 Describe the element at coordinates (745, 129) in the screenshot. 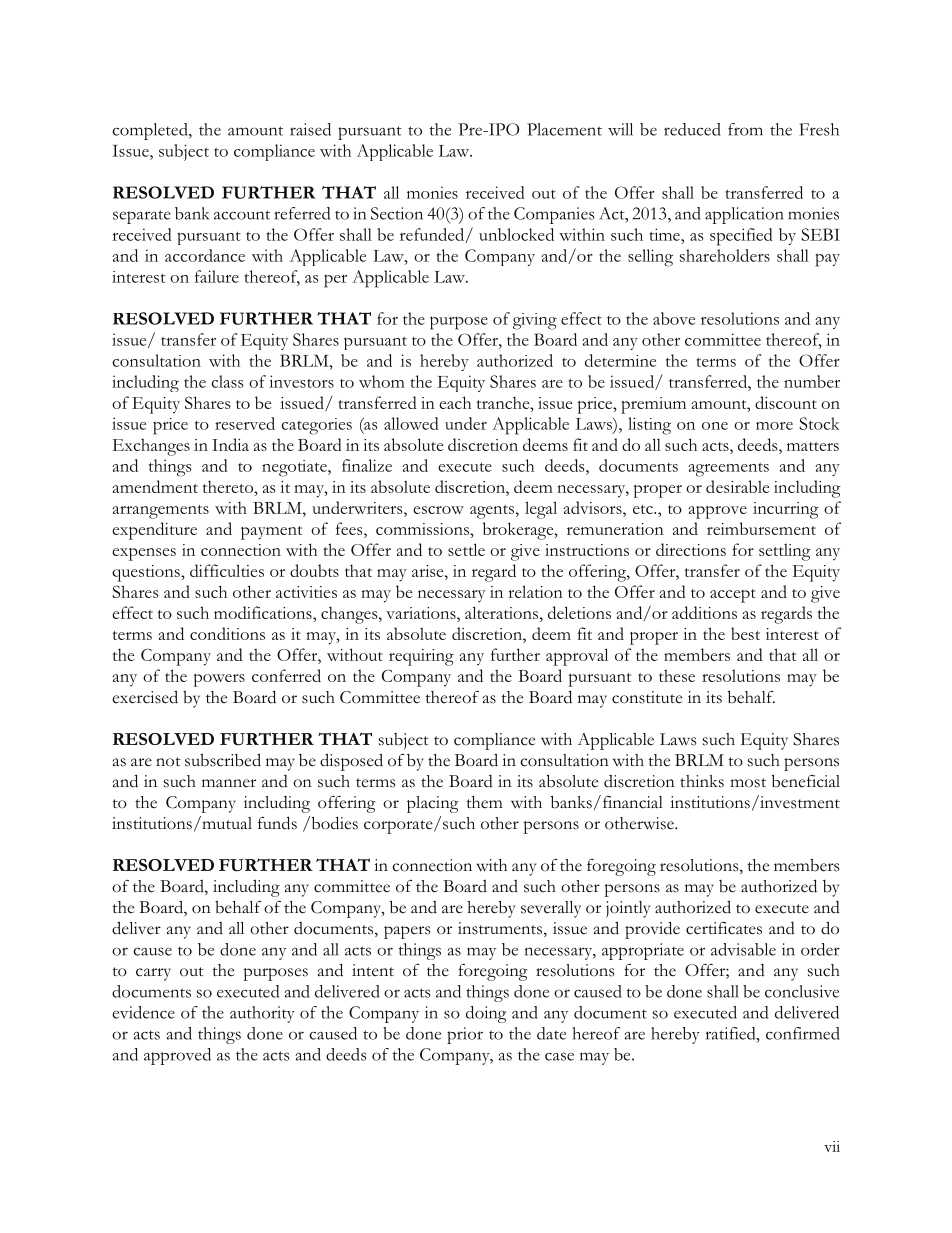

I see `from` at that location.
